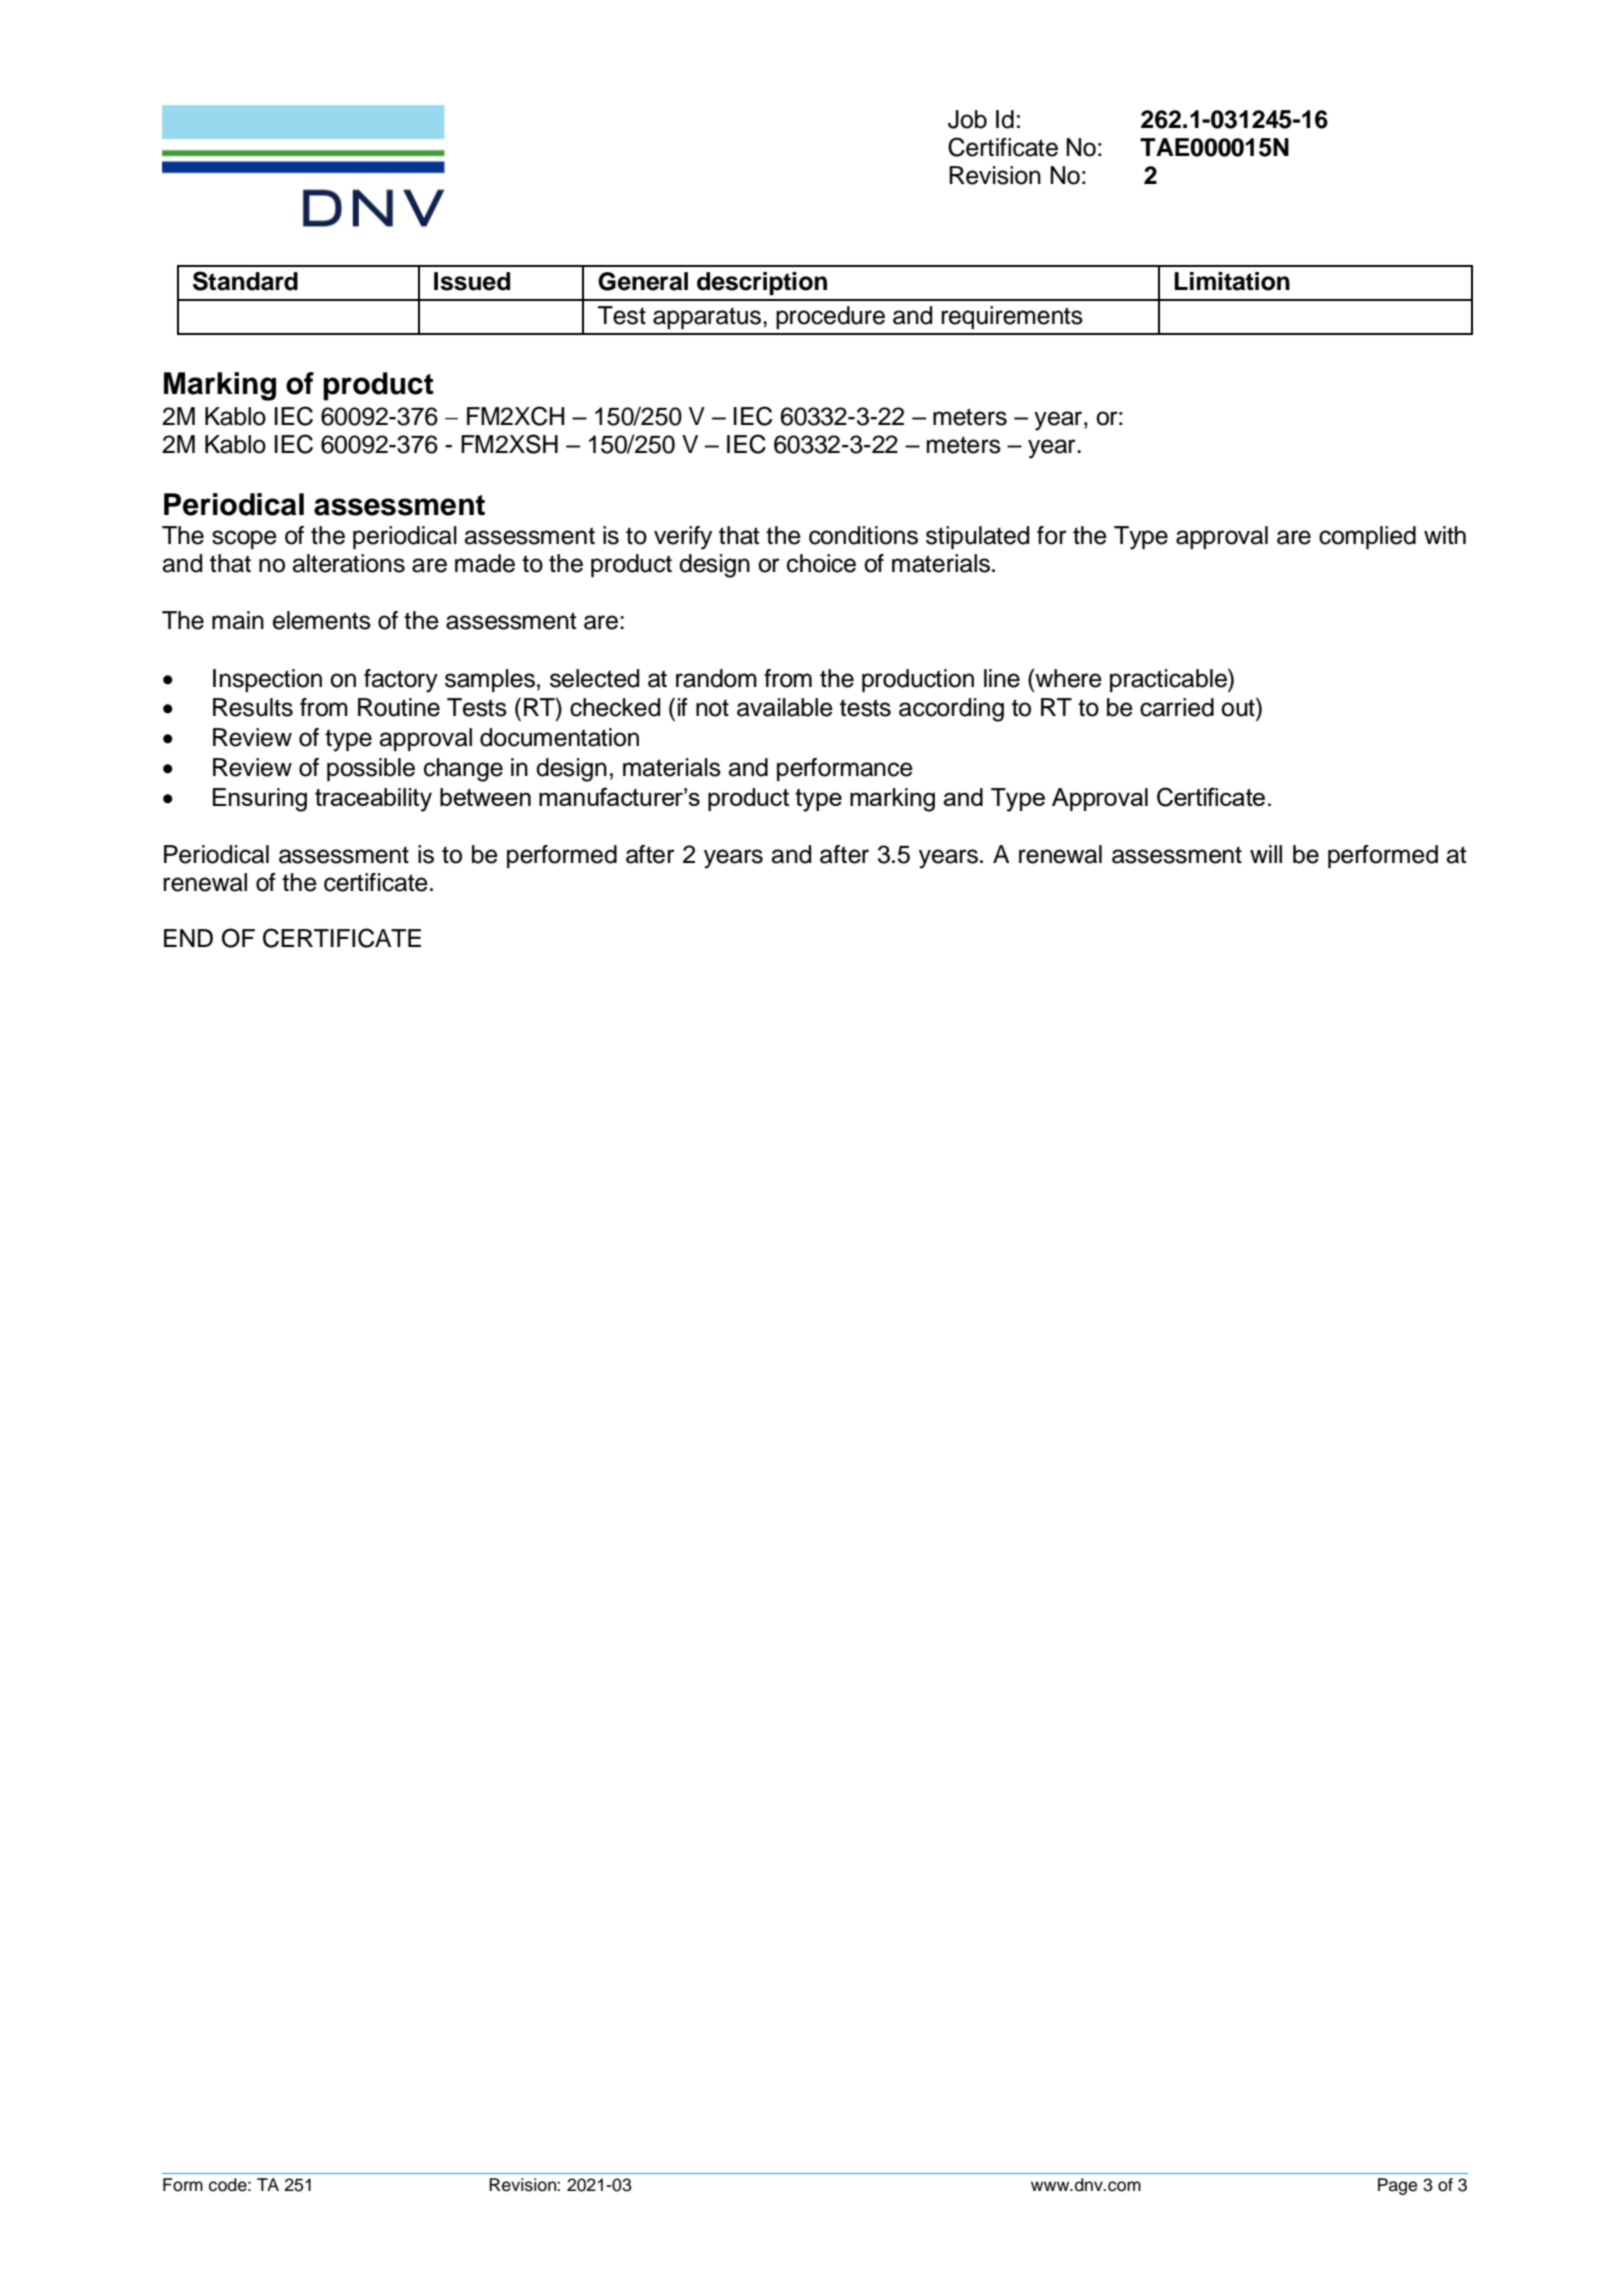 This image has height=2294, width=1622. I want to click on traceability, so click(373, 800).
